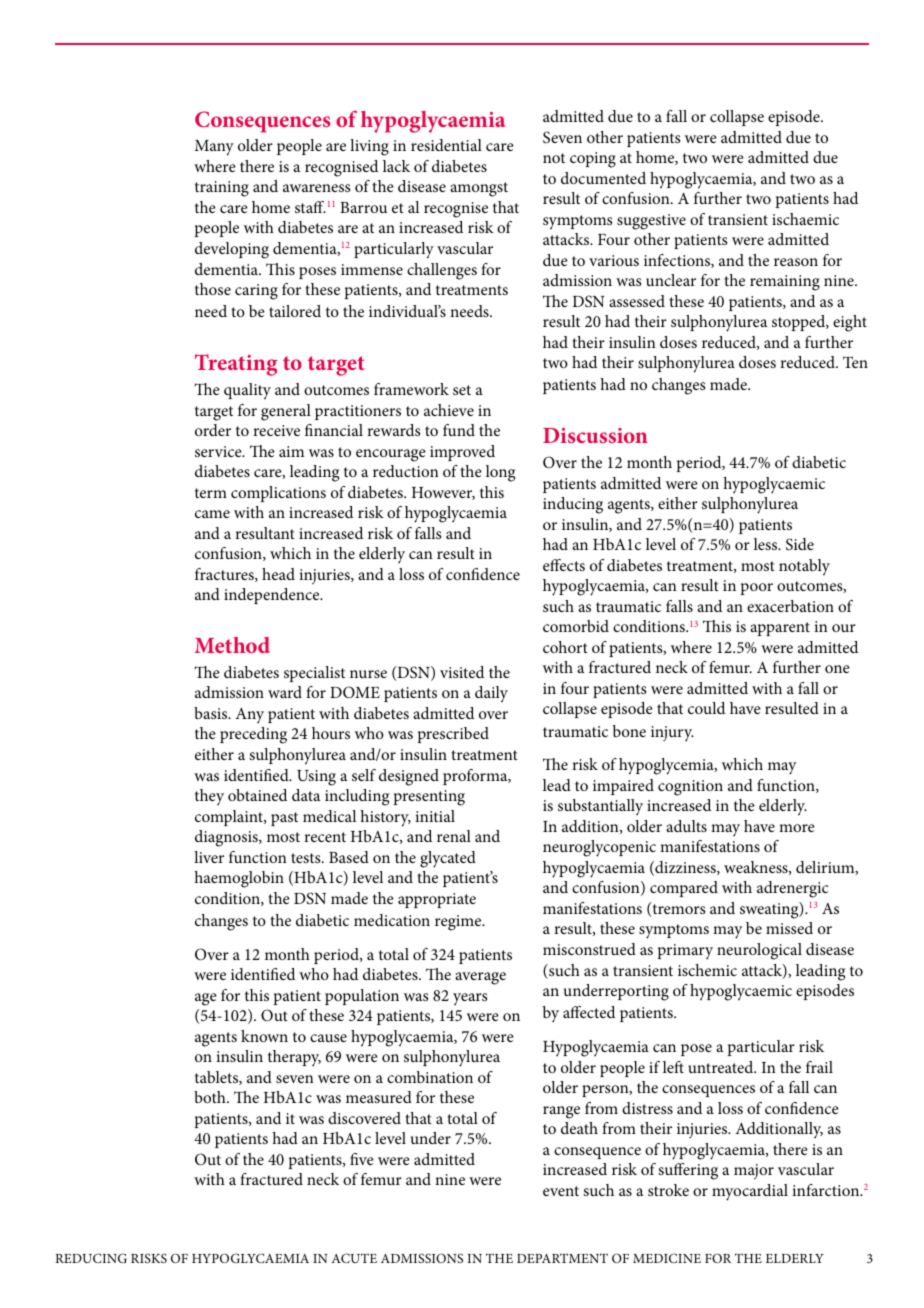 The width and height of the screenshot is (924, 1308). What do you see at coordinates (209, 857) in the screenshot?
I see `liver` at bounding box center [209, 857].
